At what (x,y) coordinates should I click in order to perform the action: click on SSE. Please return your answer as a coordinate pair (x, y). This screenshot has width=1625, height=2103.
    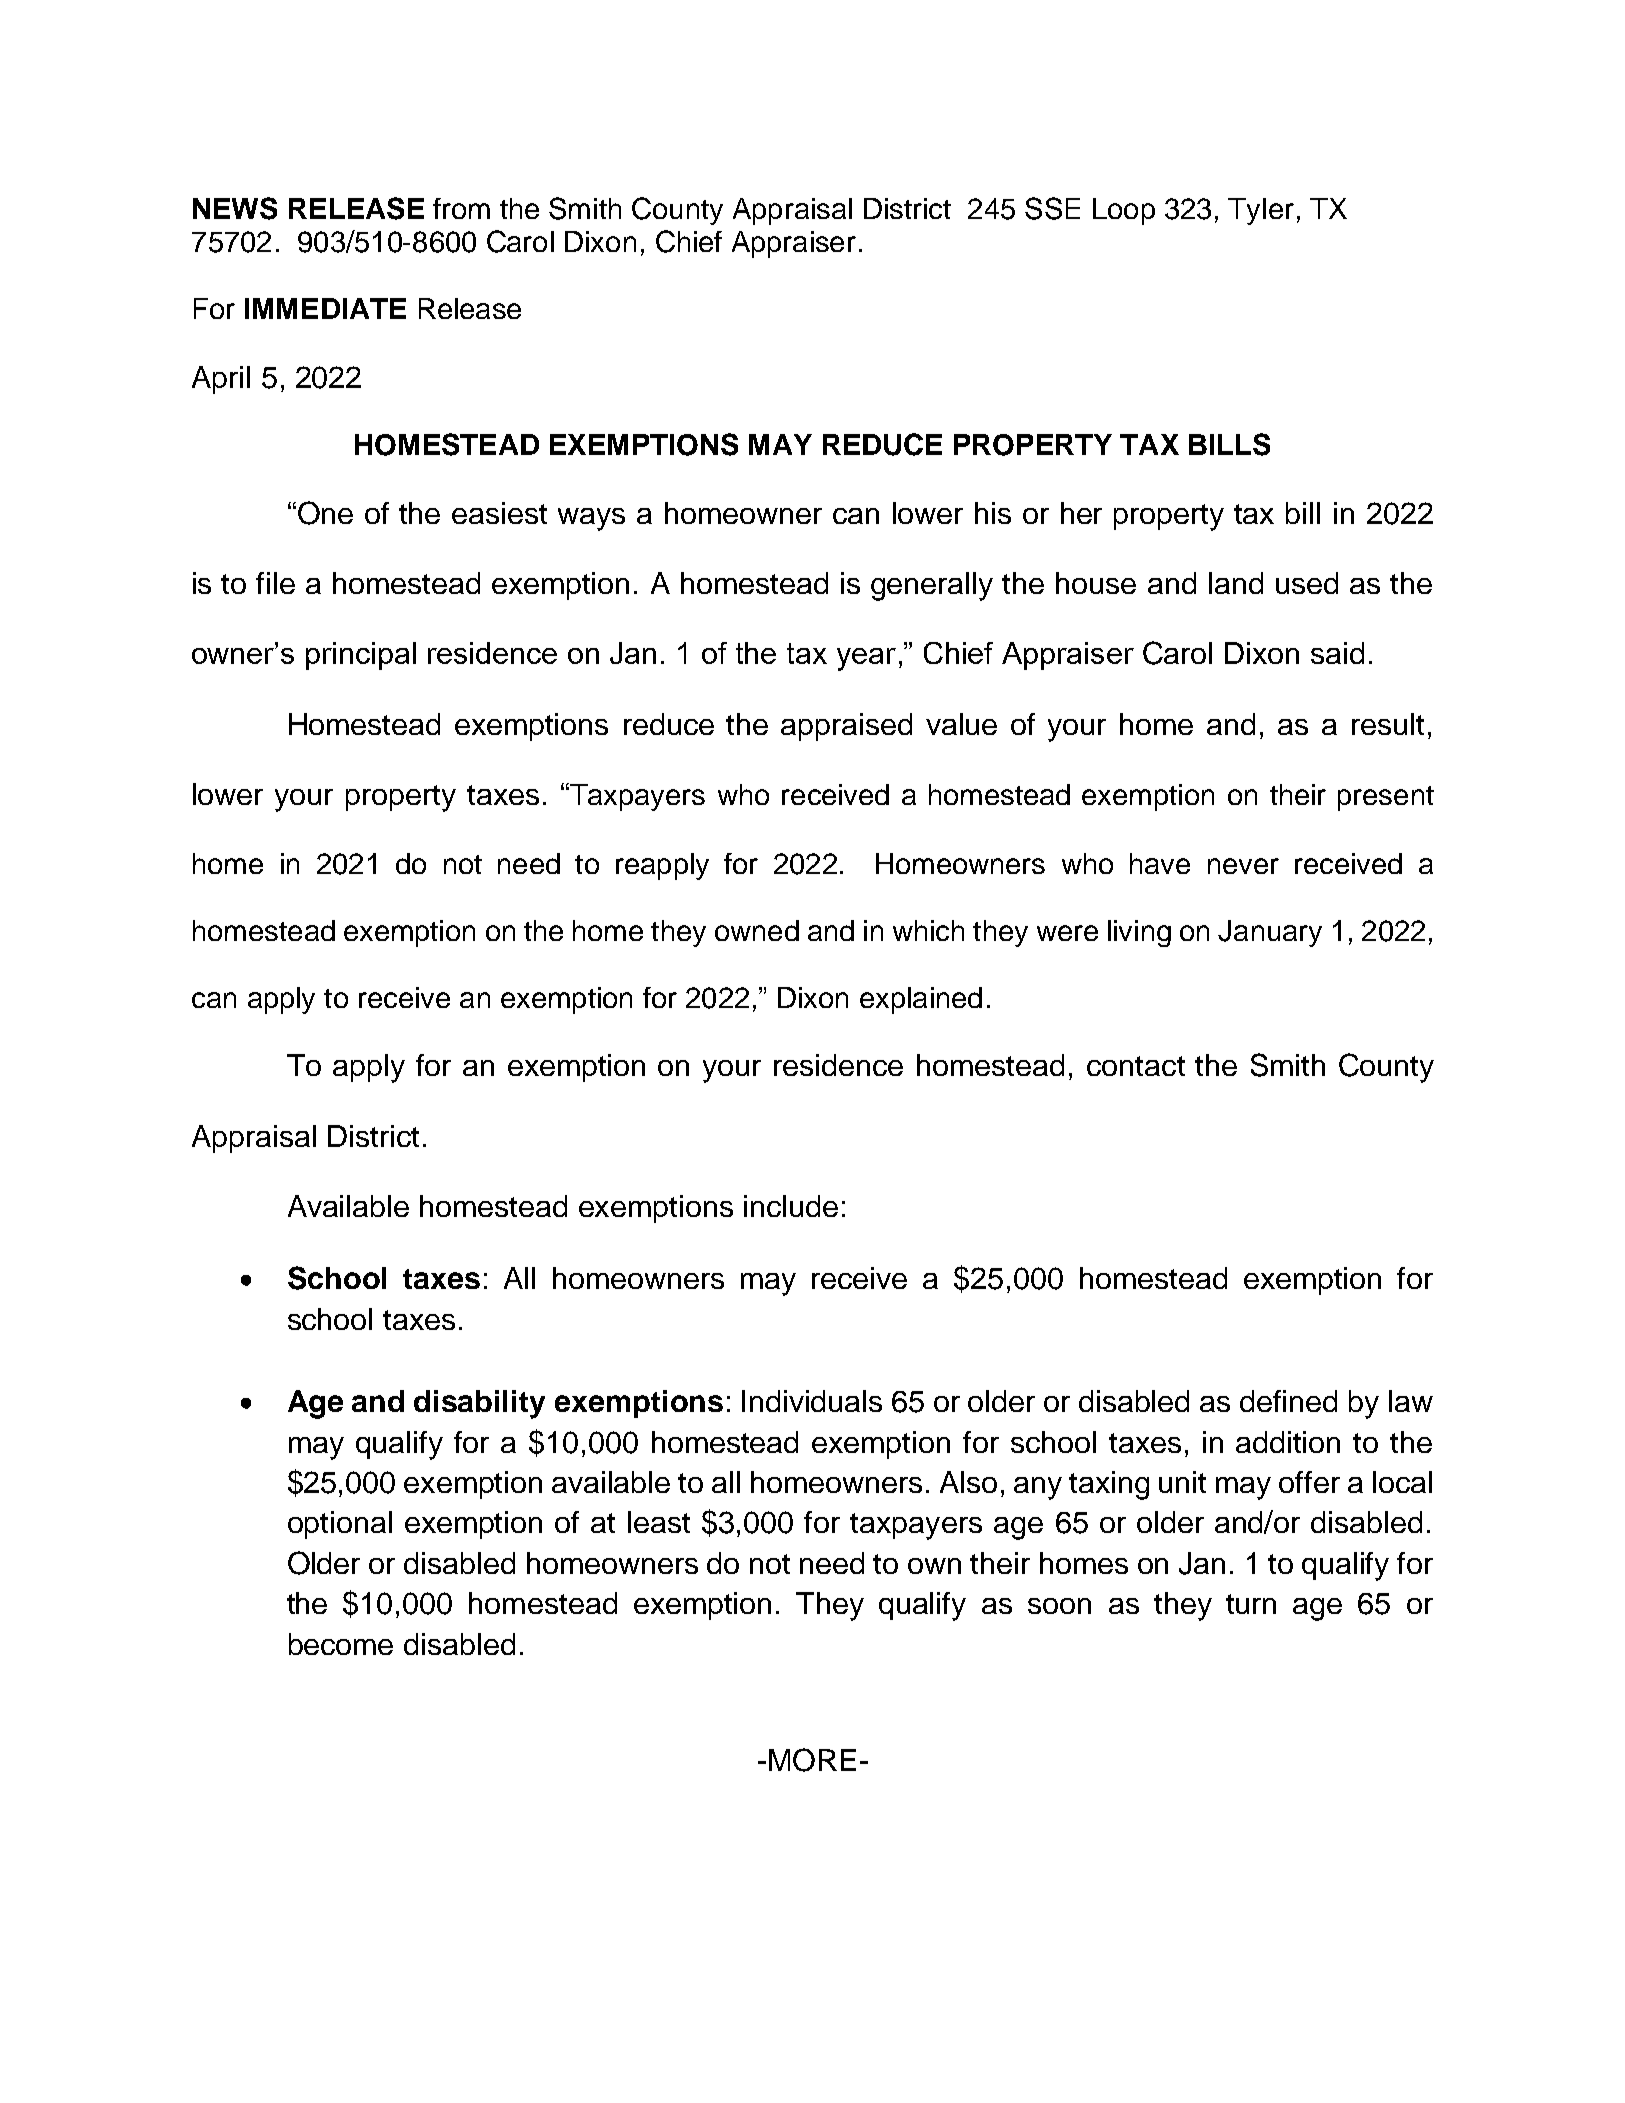
    Looking at the image, I should click on (1052, 208).
